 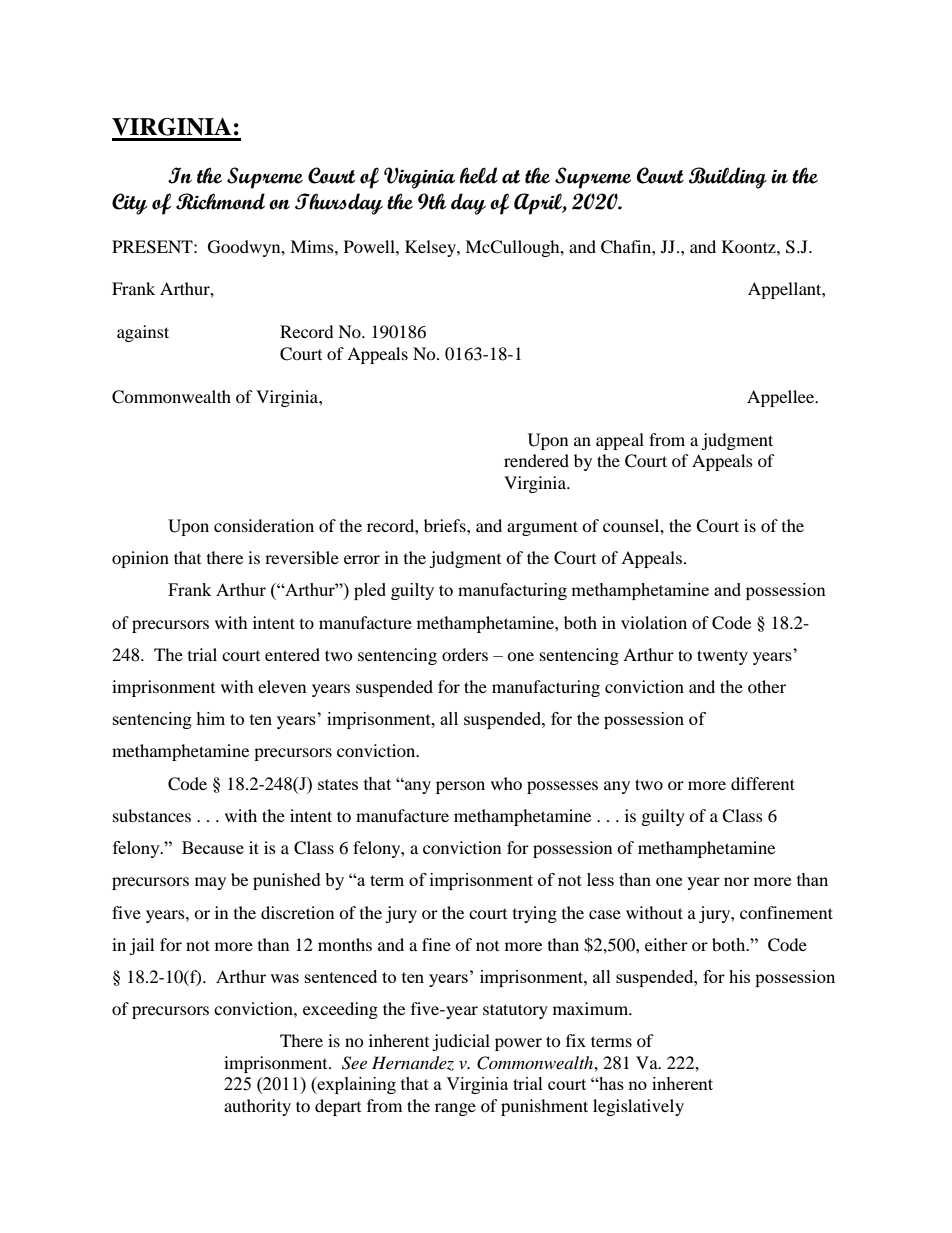 What do you see at coordinates (257, 1107) in the screenshot?
I see `authority` at bounding box center [257, 1107].
